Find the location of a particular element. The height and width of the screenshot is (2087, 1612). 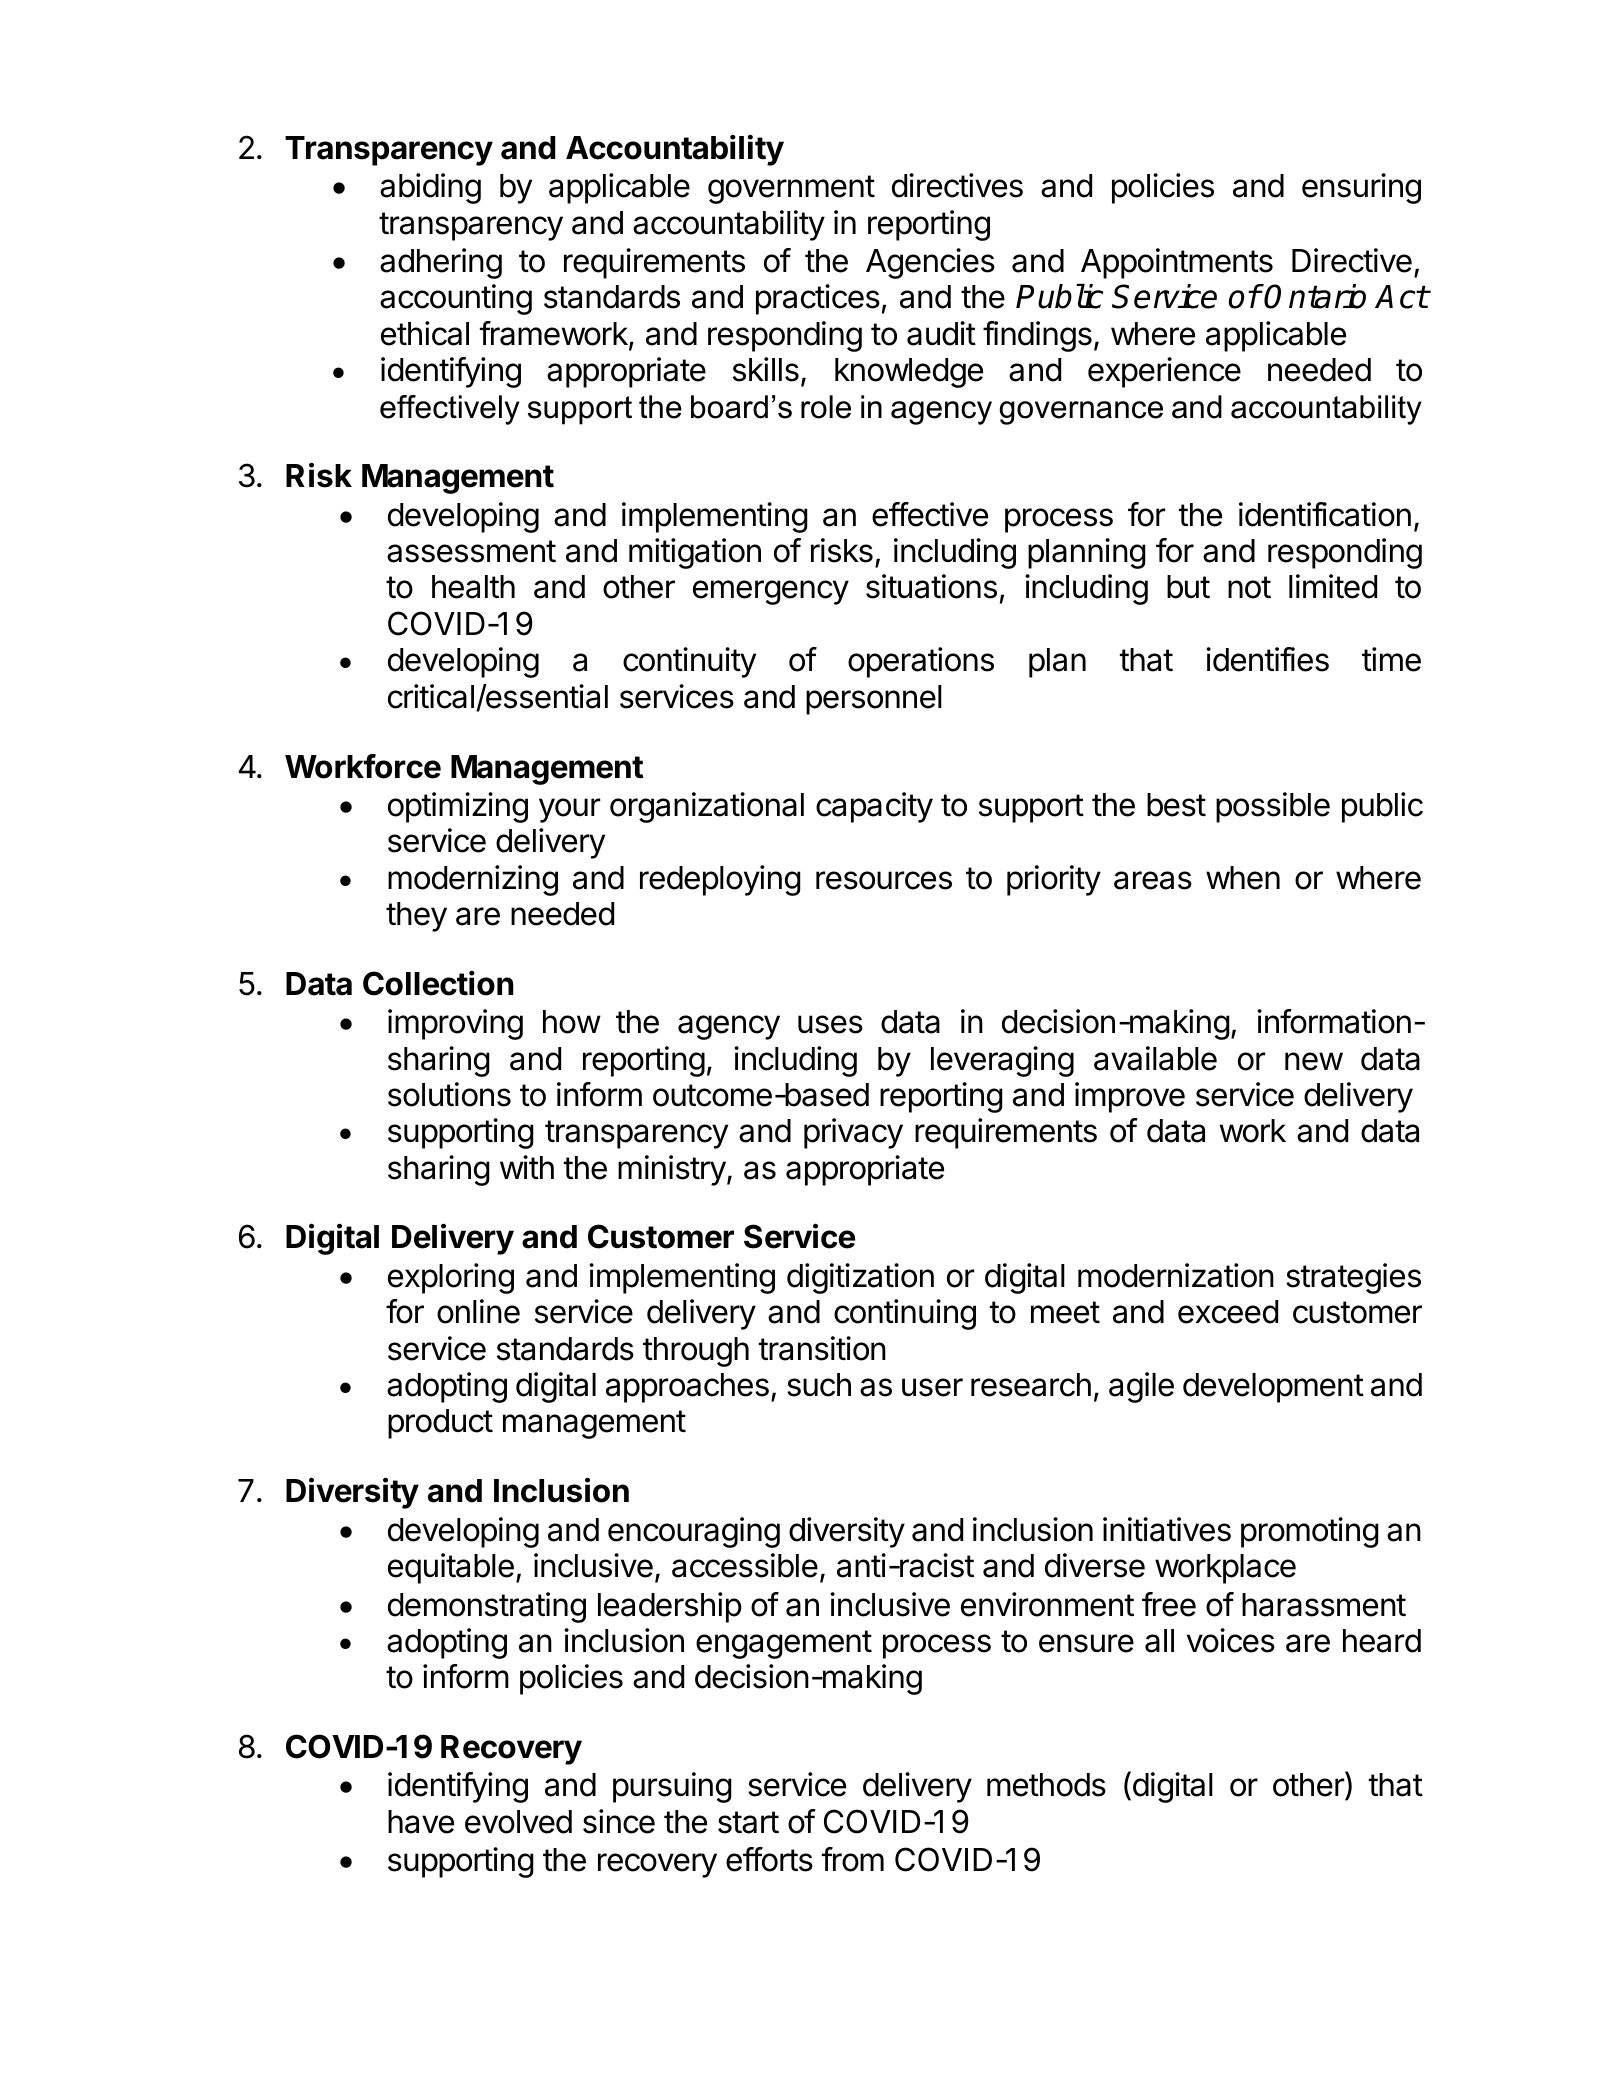

adhering is located at coordinates (441, 263).
